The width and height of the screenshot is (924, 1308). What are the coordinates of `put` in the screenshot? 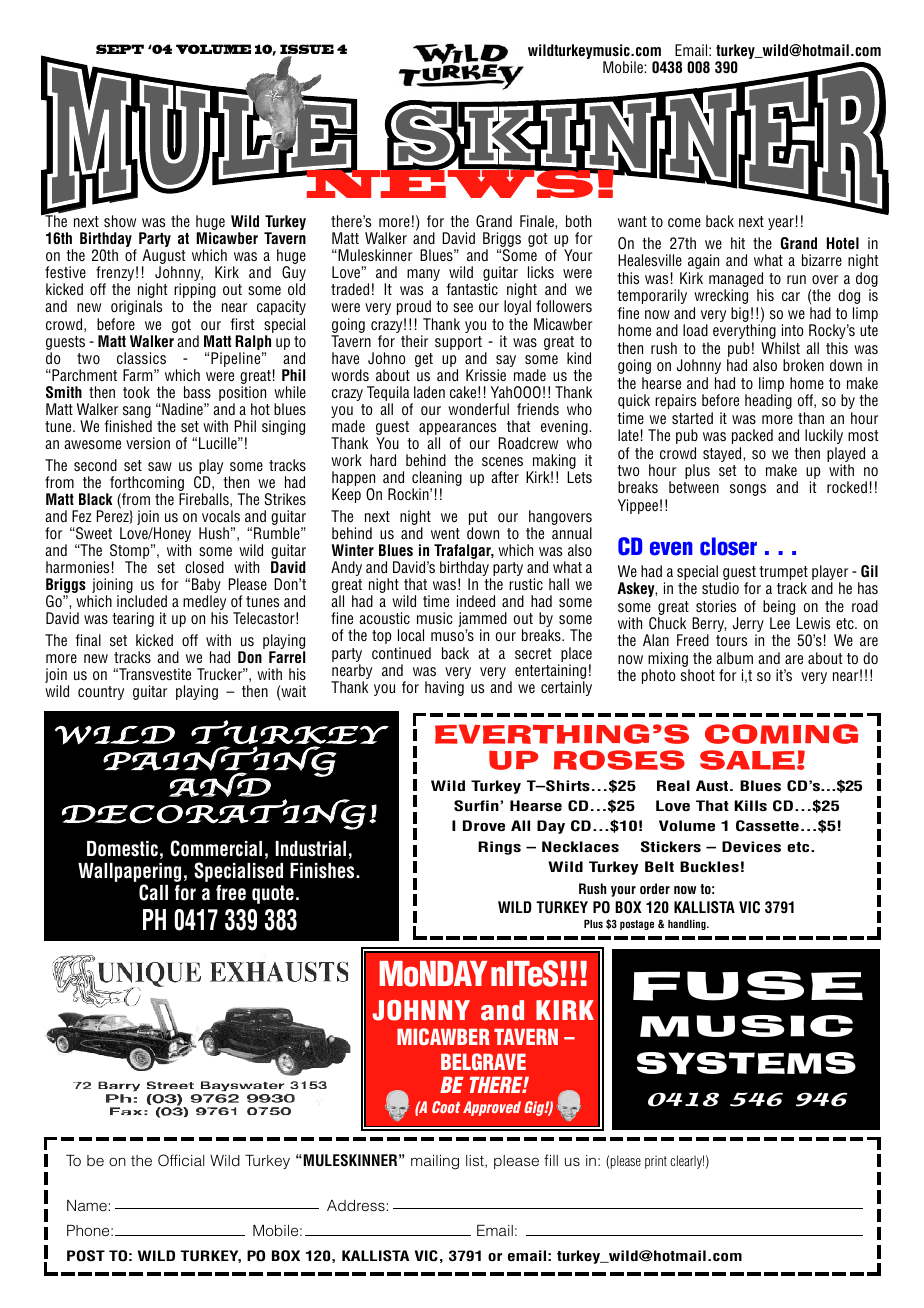 It's located at (478, 519).
